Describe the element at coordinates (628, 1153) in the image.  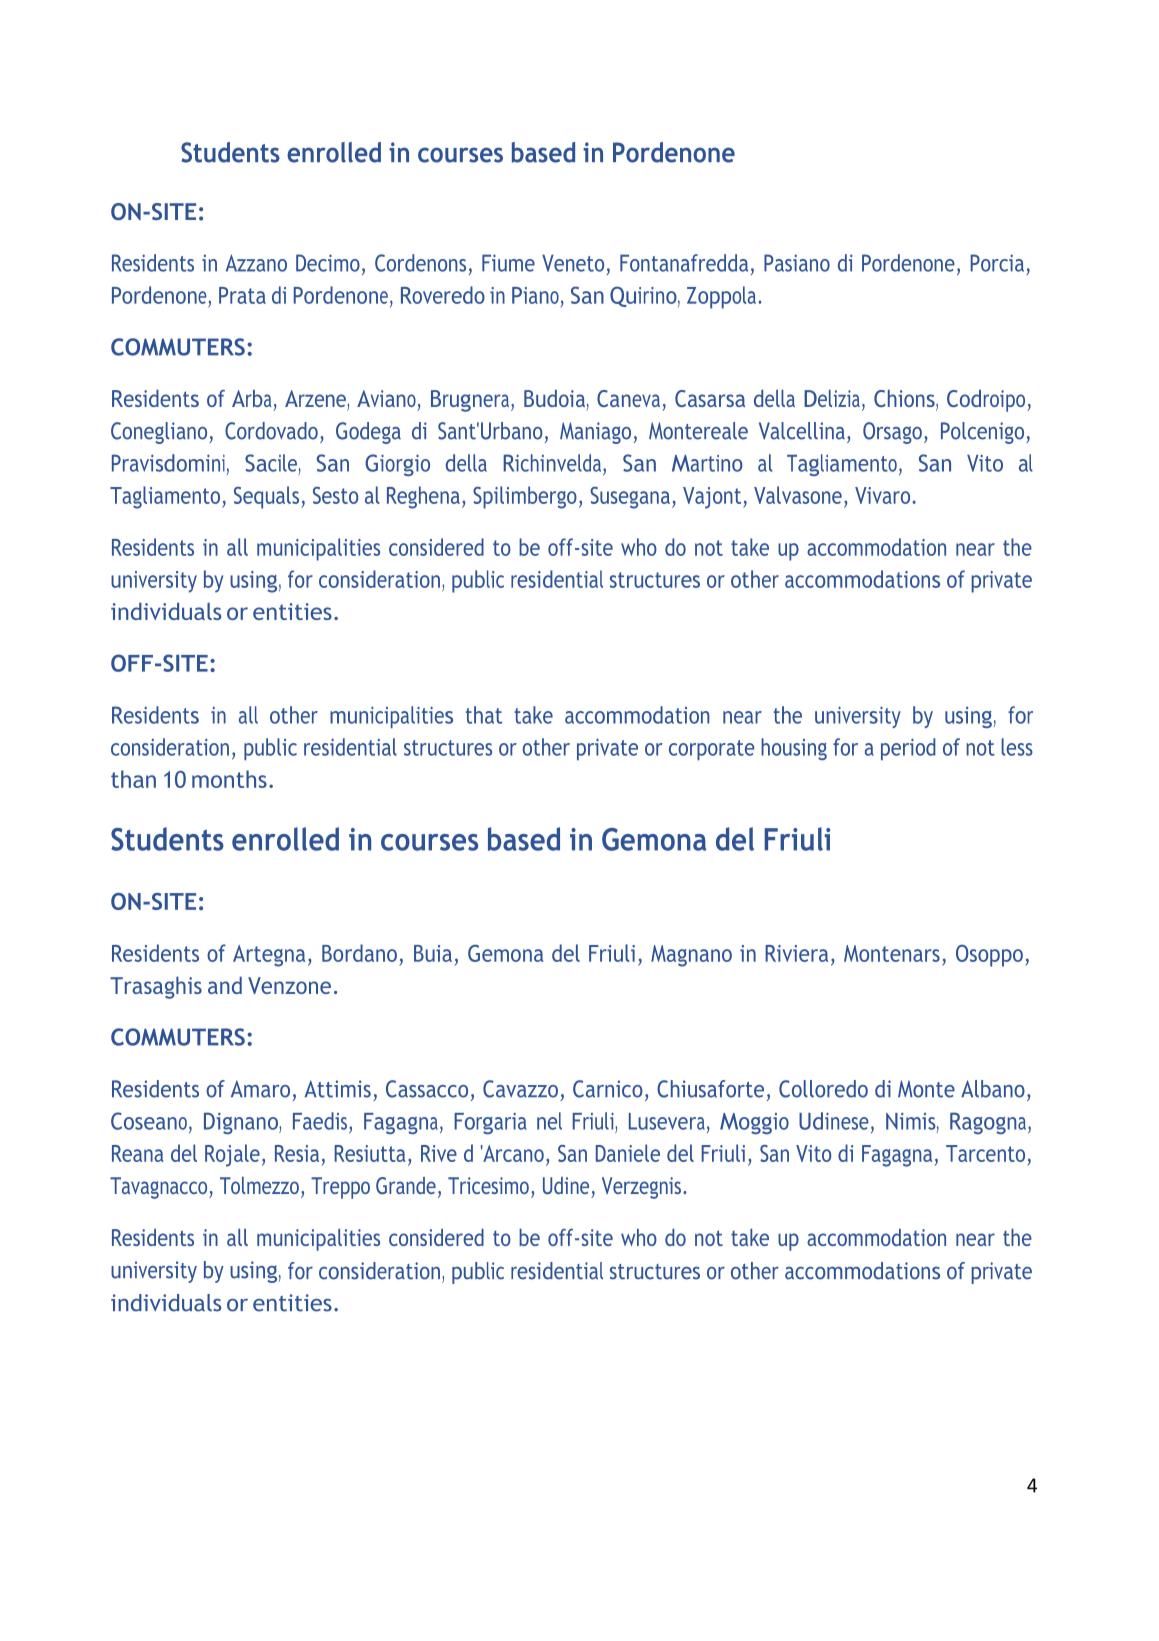
I see `Daniele` at that location.
